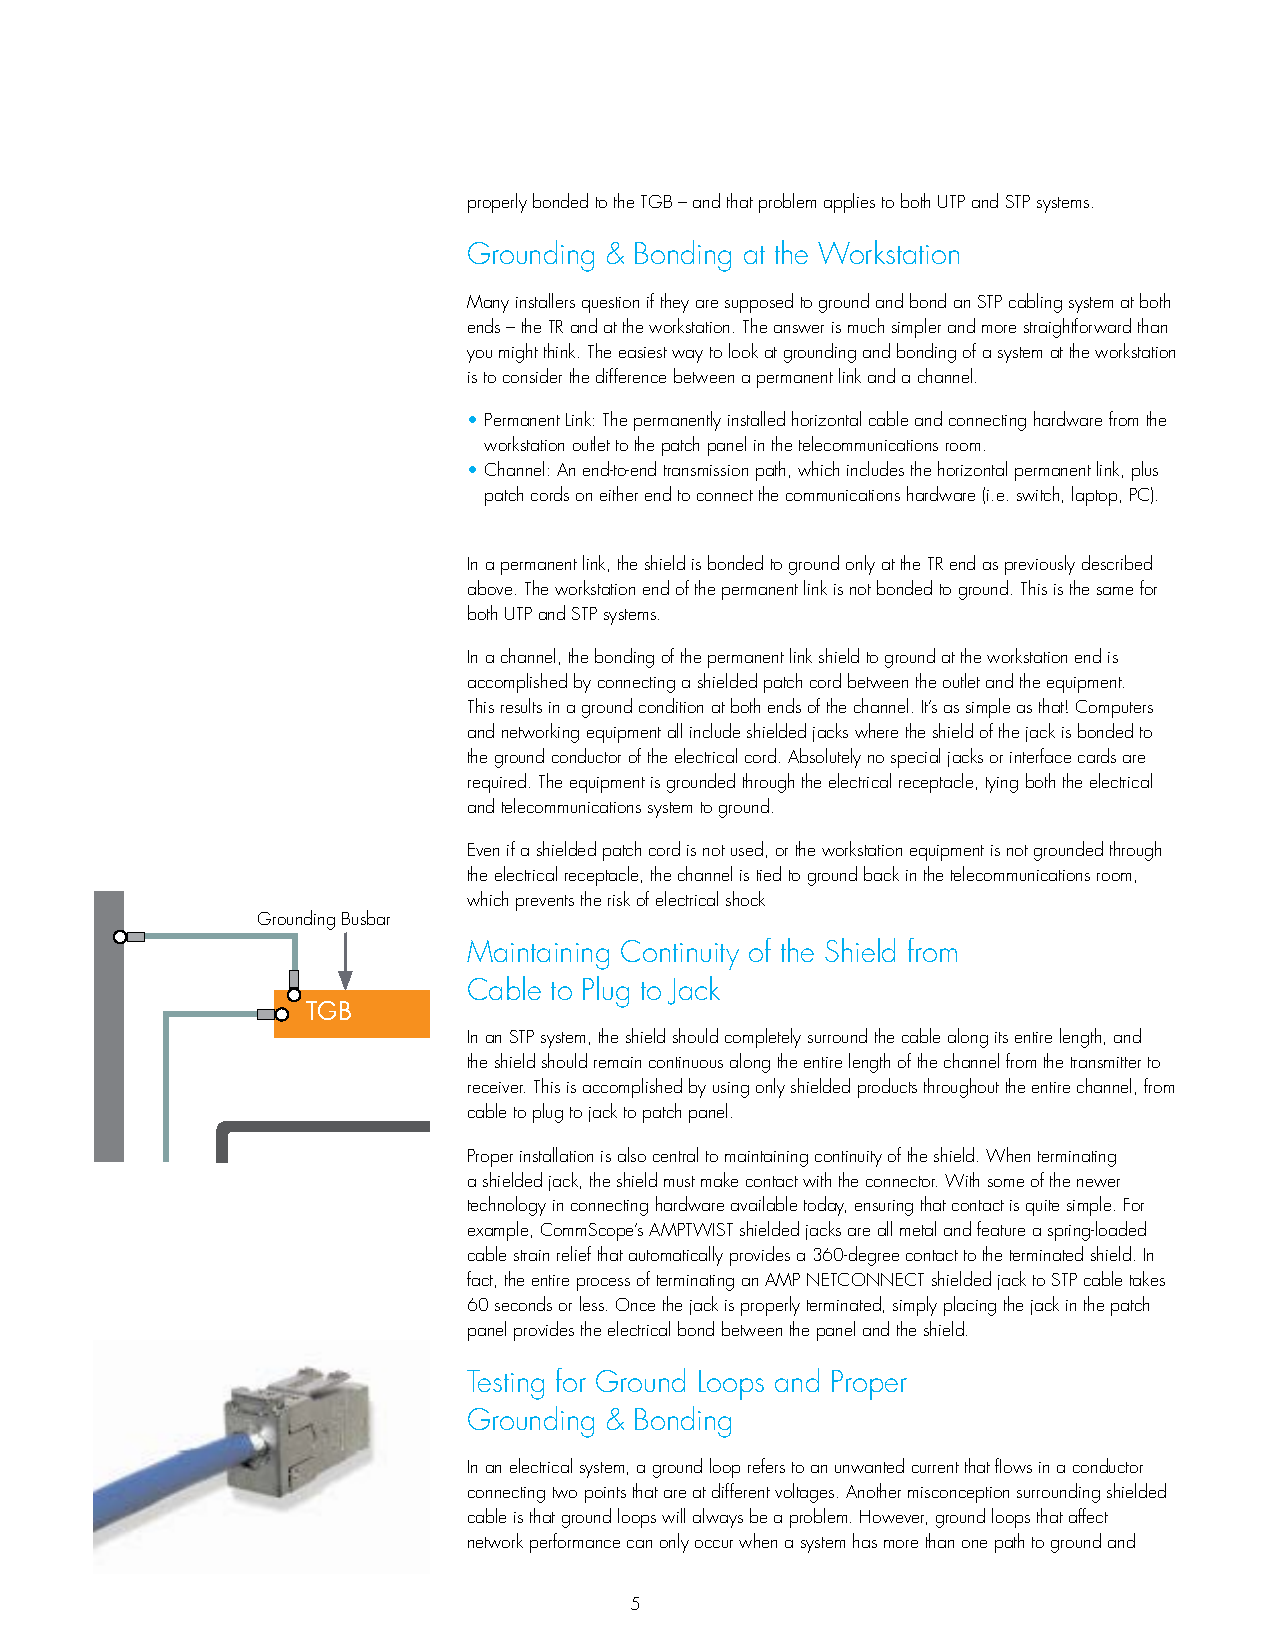 The width and height of the screenshot is (1271, 1645). What do you see at coordinates (545, 300) in the screenshot?
I see `installers` at bounding box center [545, 300].
